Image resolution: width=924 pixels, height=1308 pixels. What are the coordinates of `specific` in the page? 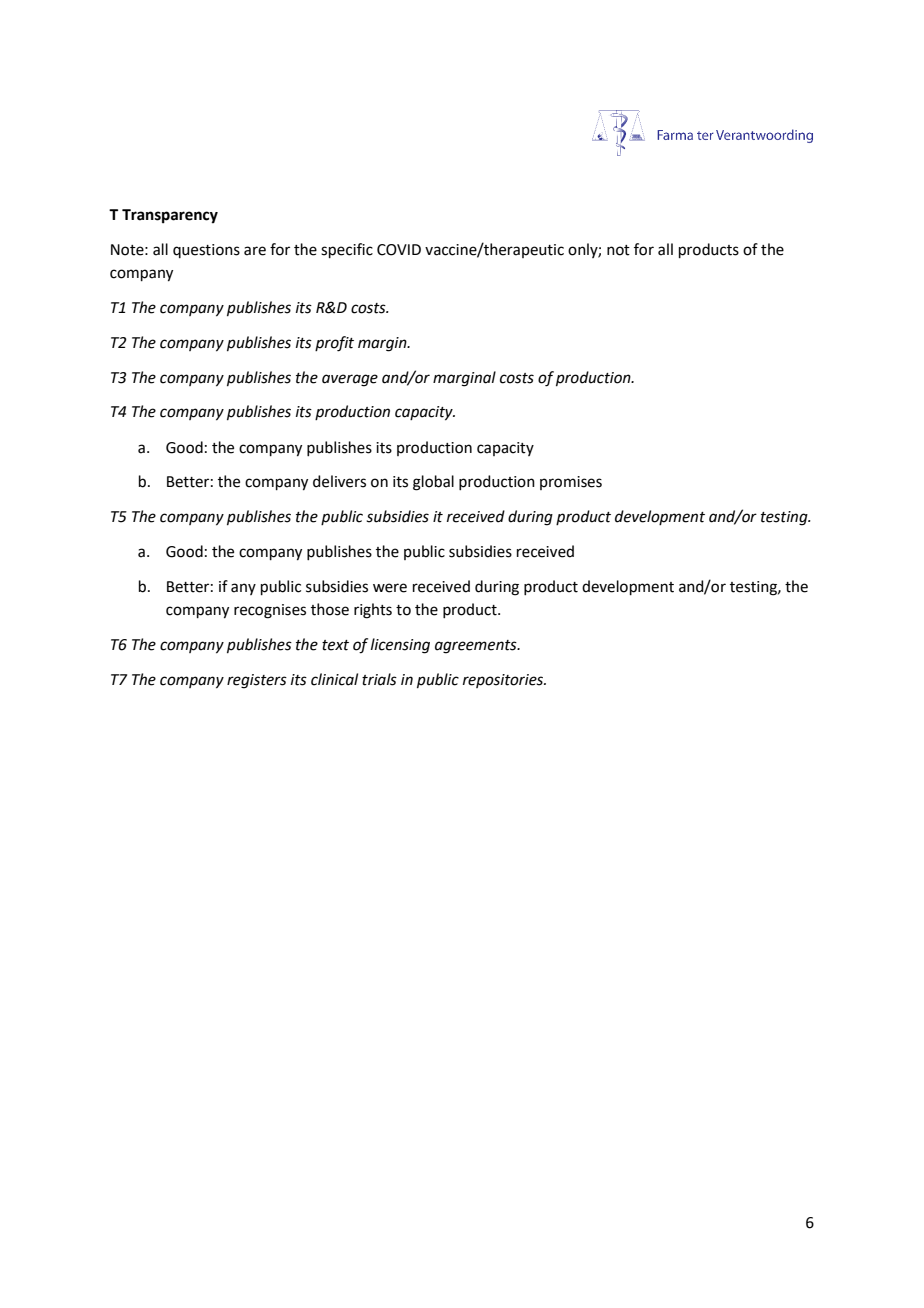 It's located at (347, 250).
